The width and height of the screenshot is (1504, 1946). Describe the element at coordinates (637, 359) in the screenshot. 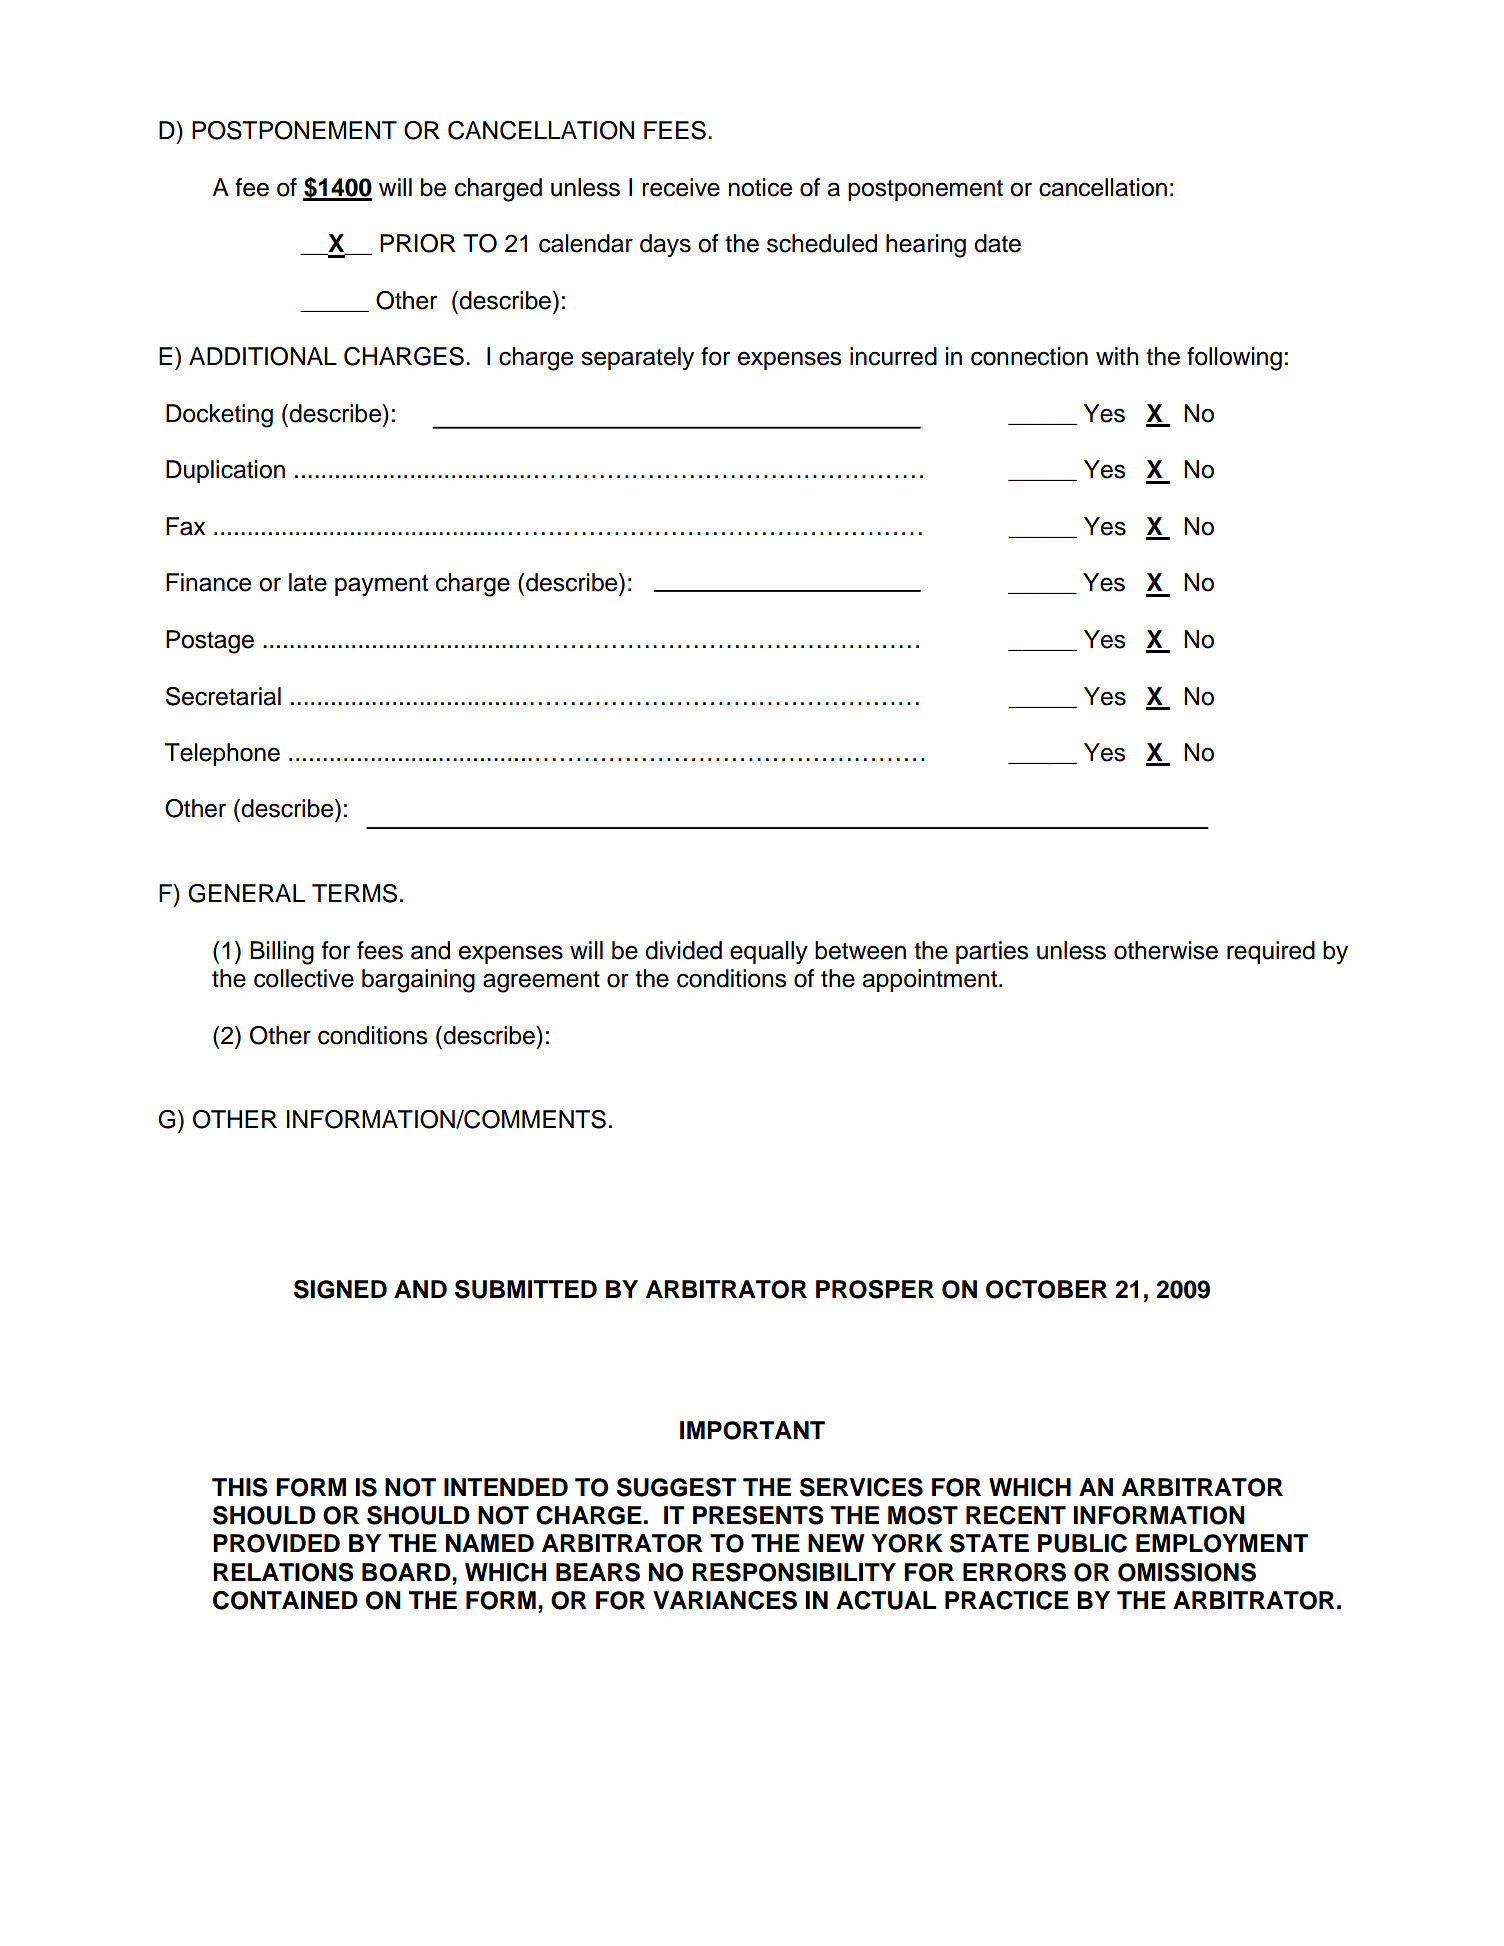

I see `separately` at that location.
